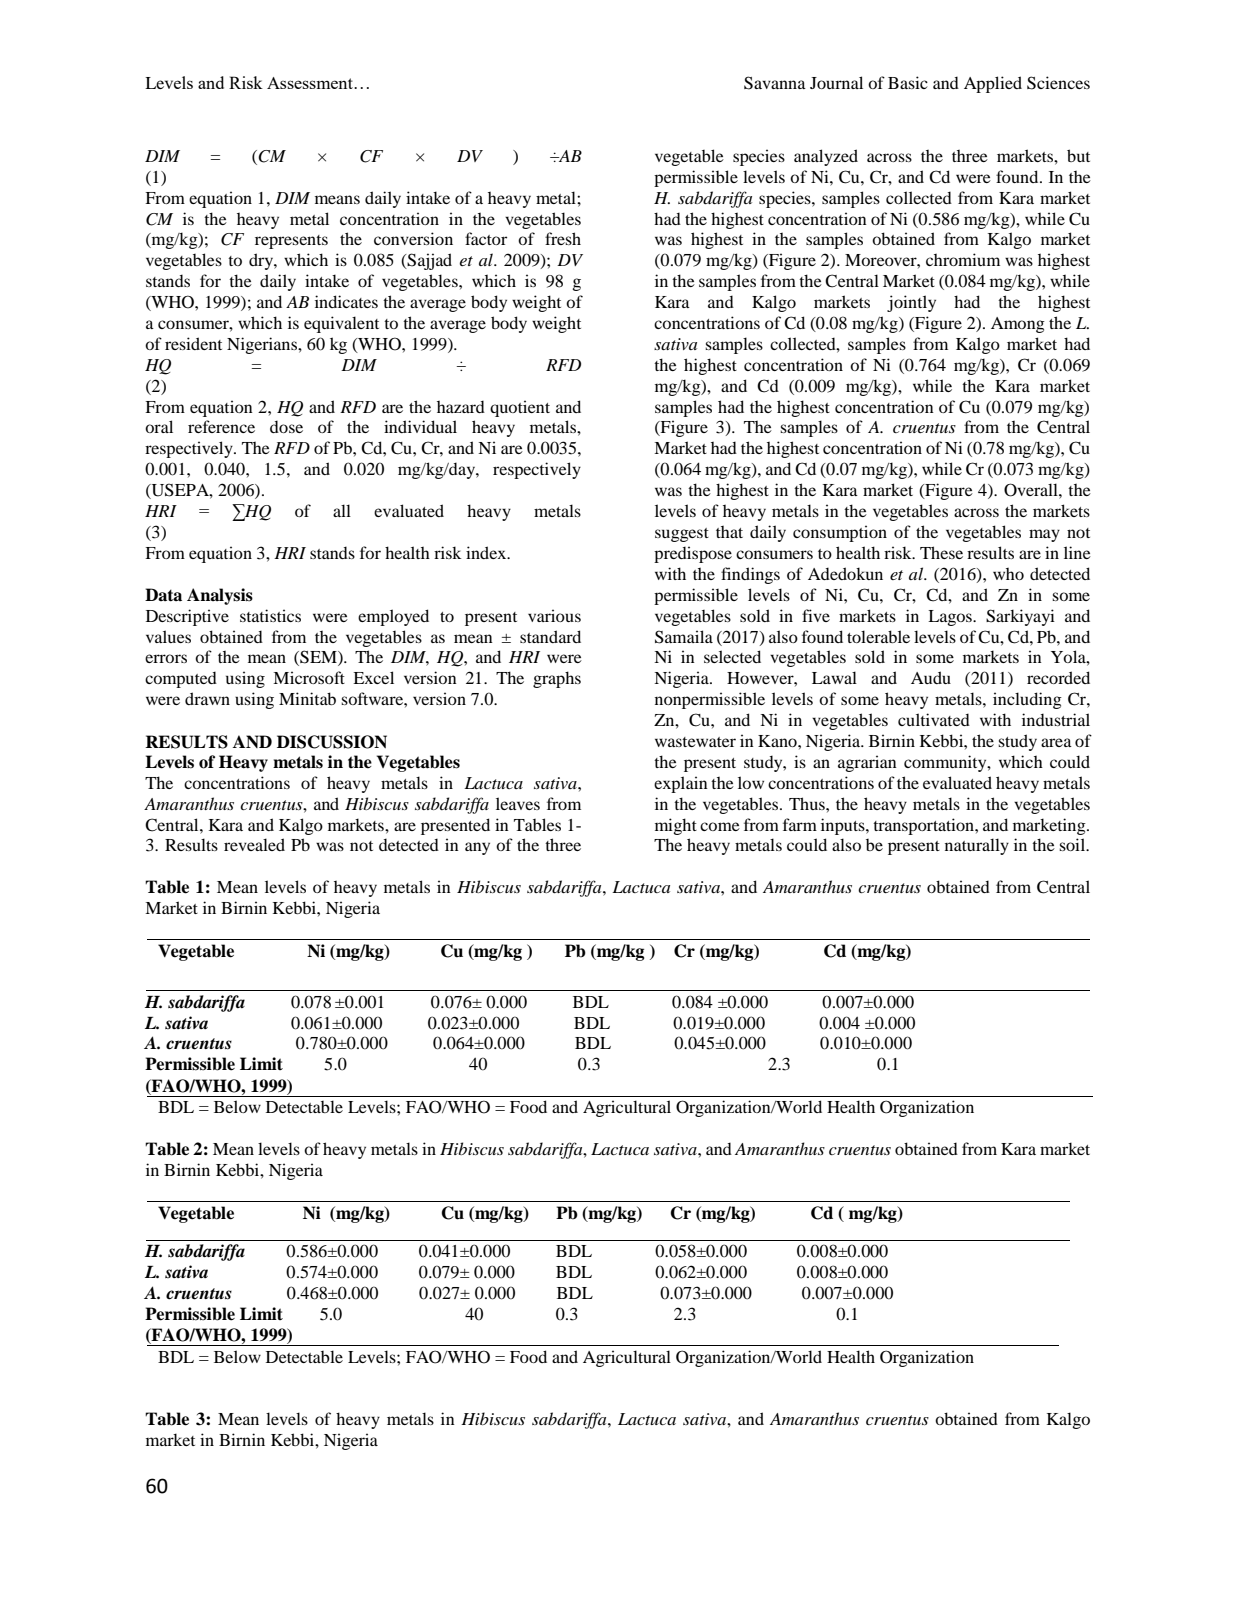 The image size is (1236, 1599). Describe the element at coordinates (1044, 535) in the screenshot. I see `may` at that location.
